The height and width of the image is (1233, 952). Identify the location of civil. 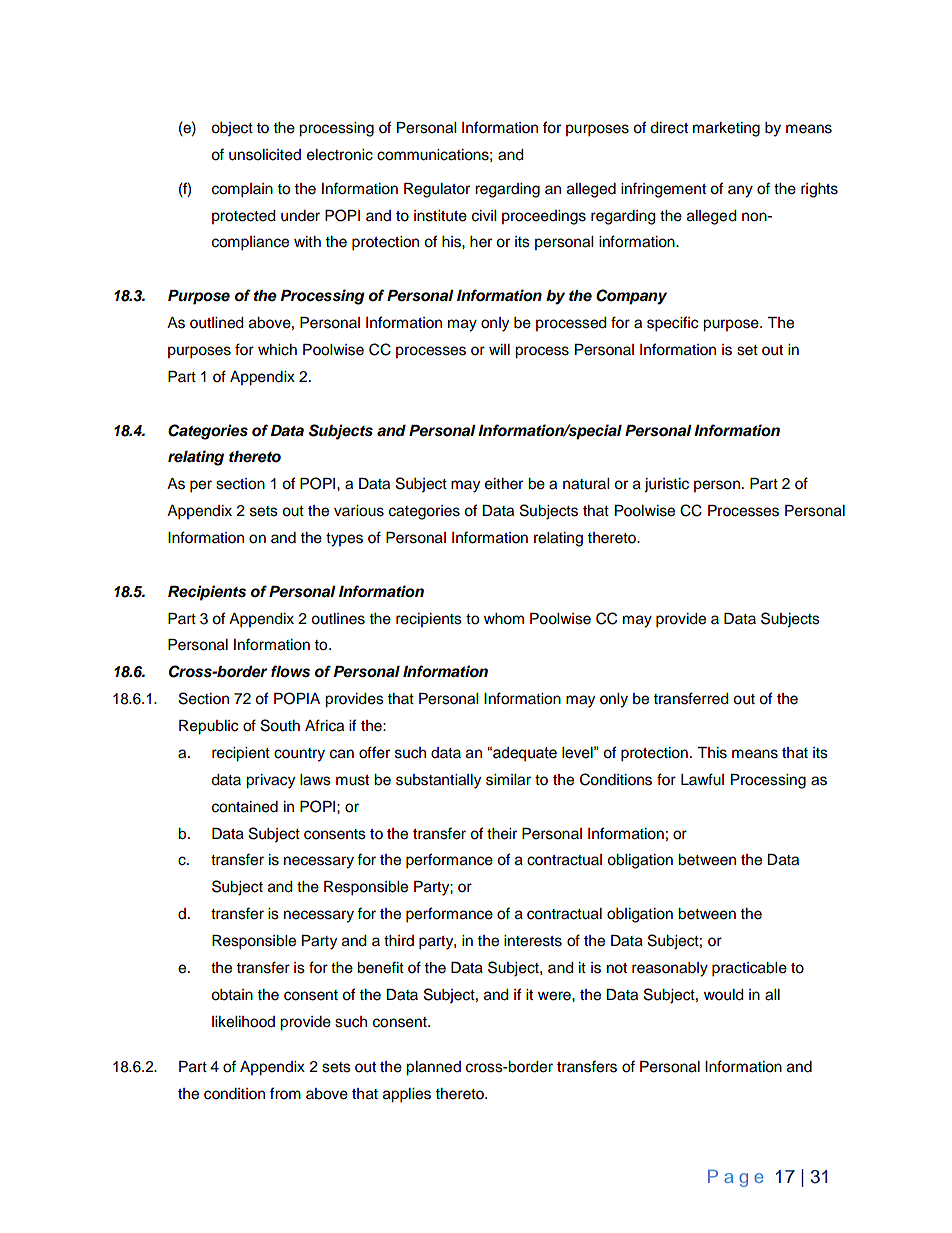
(484, 216).
